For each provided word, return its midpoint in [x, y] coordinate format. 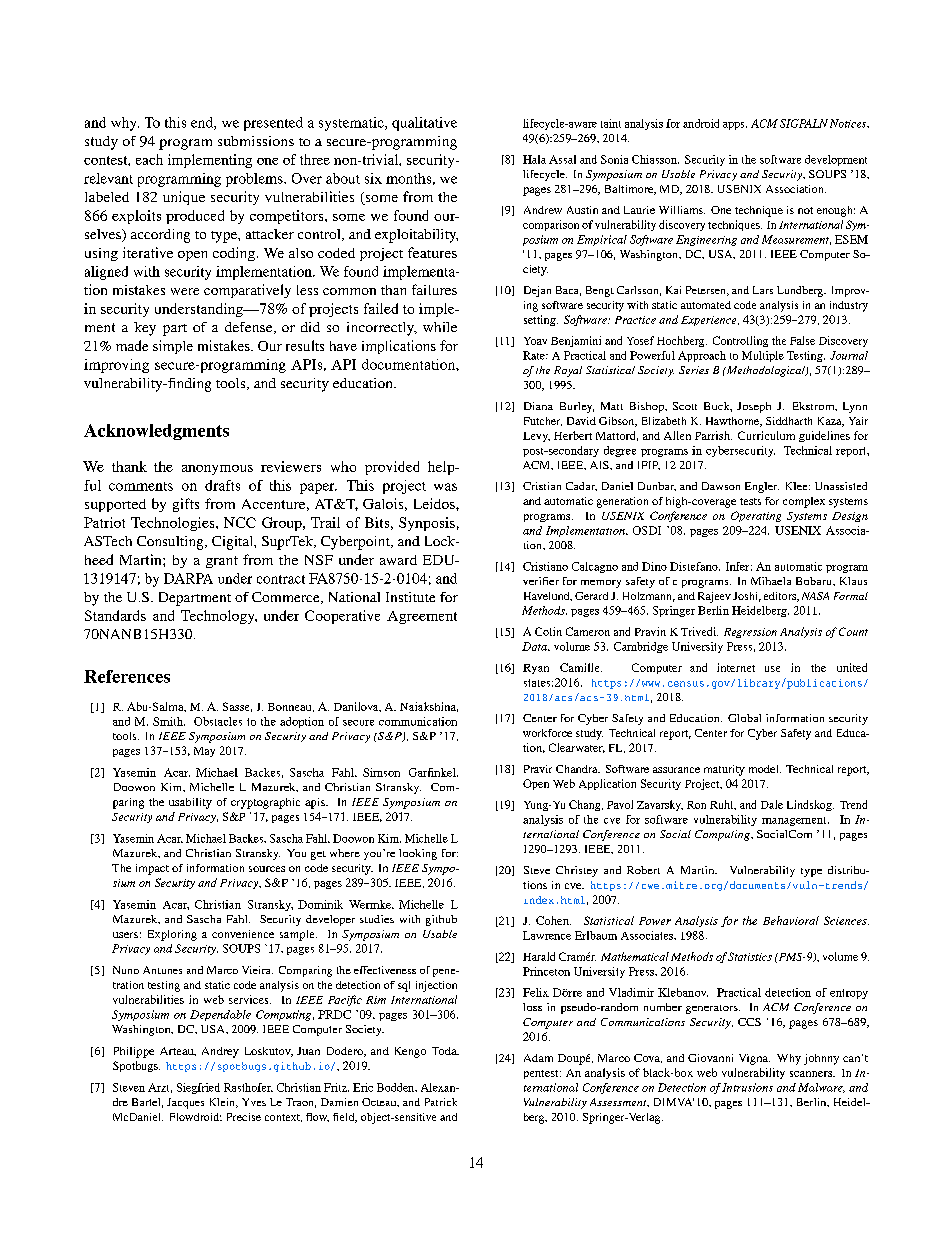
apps [735, 126]
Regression [750, 633]
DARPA [188, 578]
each [149, 159]
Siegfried [198, 1088]
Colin [548, 631]
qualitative [424, 124]
